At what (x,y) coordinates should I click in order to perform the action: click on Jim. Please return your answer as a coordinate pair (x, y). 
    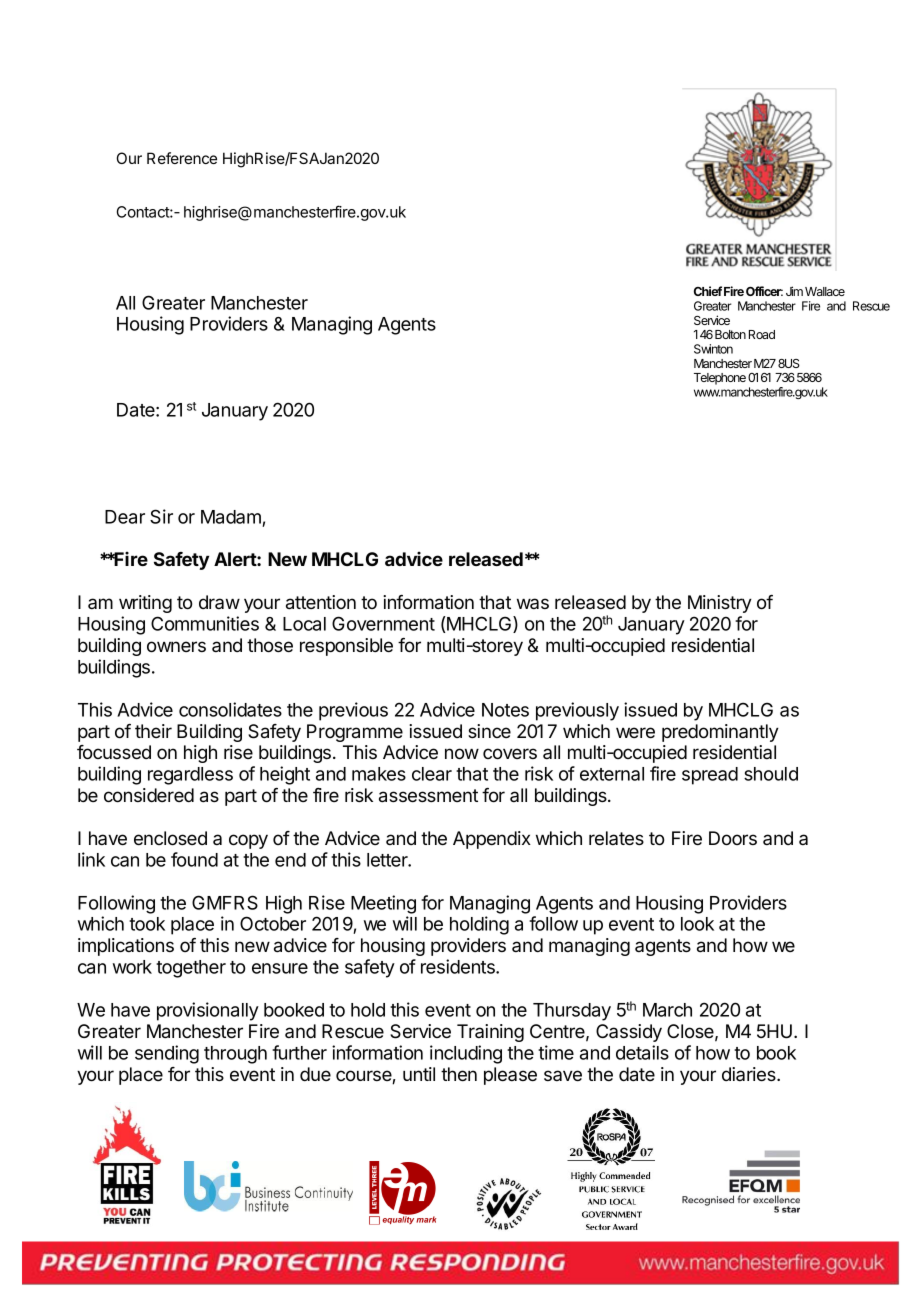
    Looking at the image, I should click on (794, 291).
